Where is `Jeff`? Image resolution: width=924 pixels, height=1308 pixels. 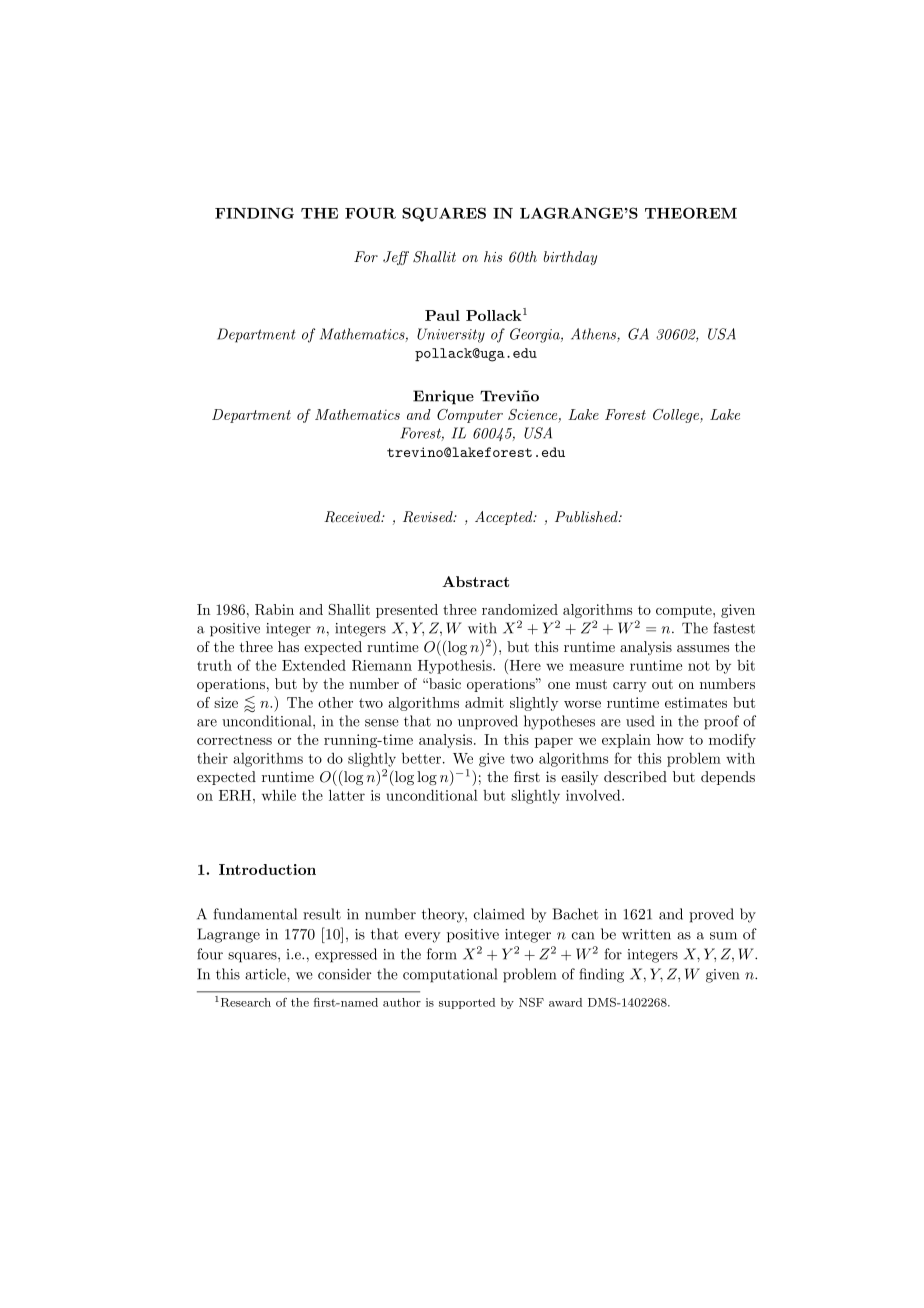 Jeff is located at coordinates (396, 258).
